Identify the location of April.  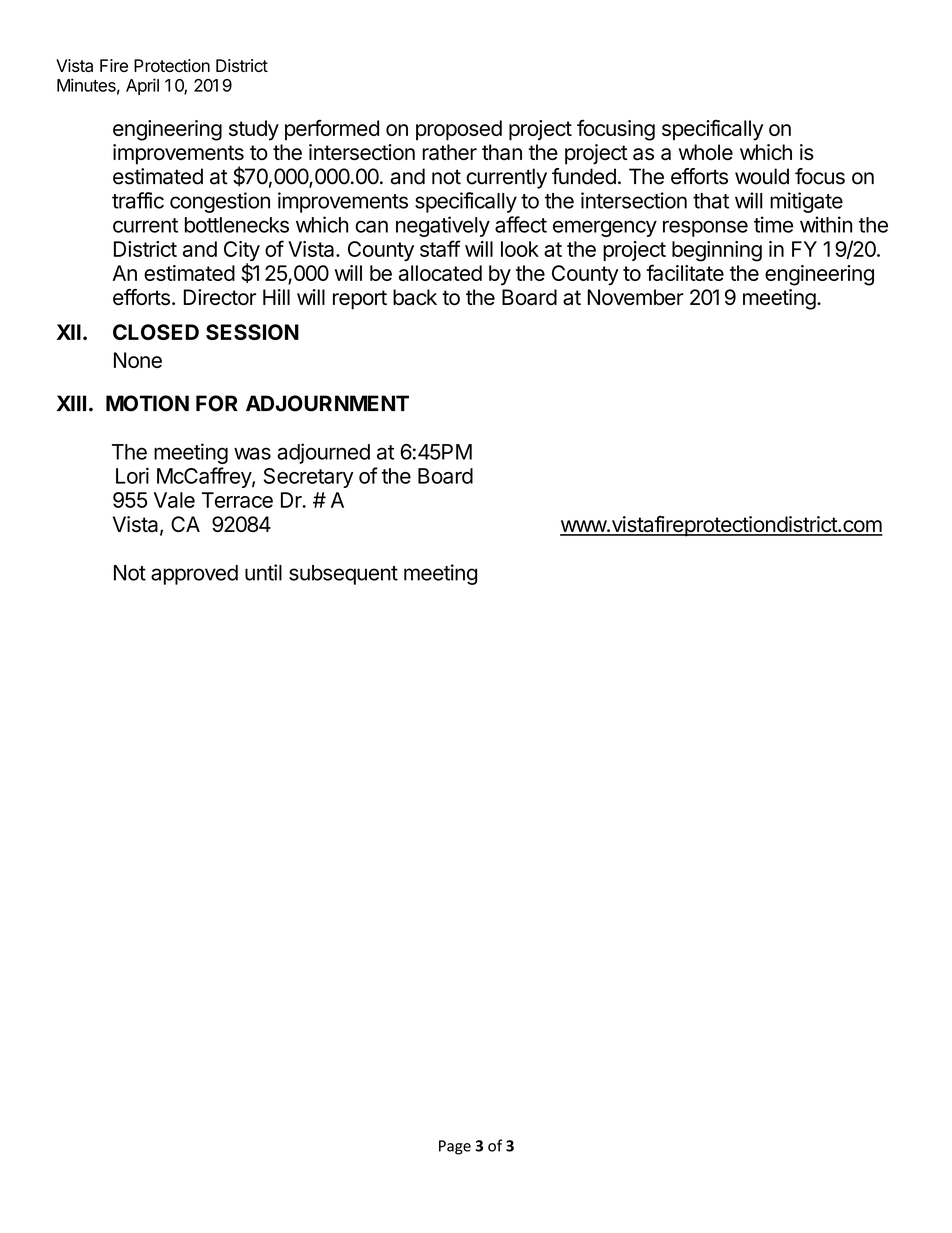
(142, 86).
